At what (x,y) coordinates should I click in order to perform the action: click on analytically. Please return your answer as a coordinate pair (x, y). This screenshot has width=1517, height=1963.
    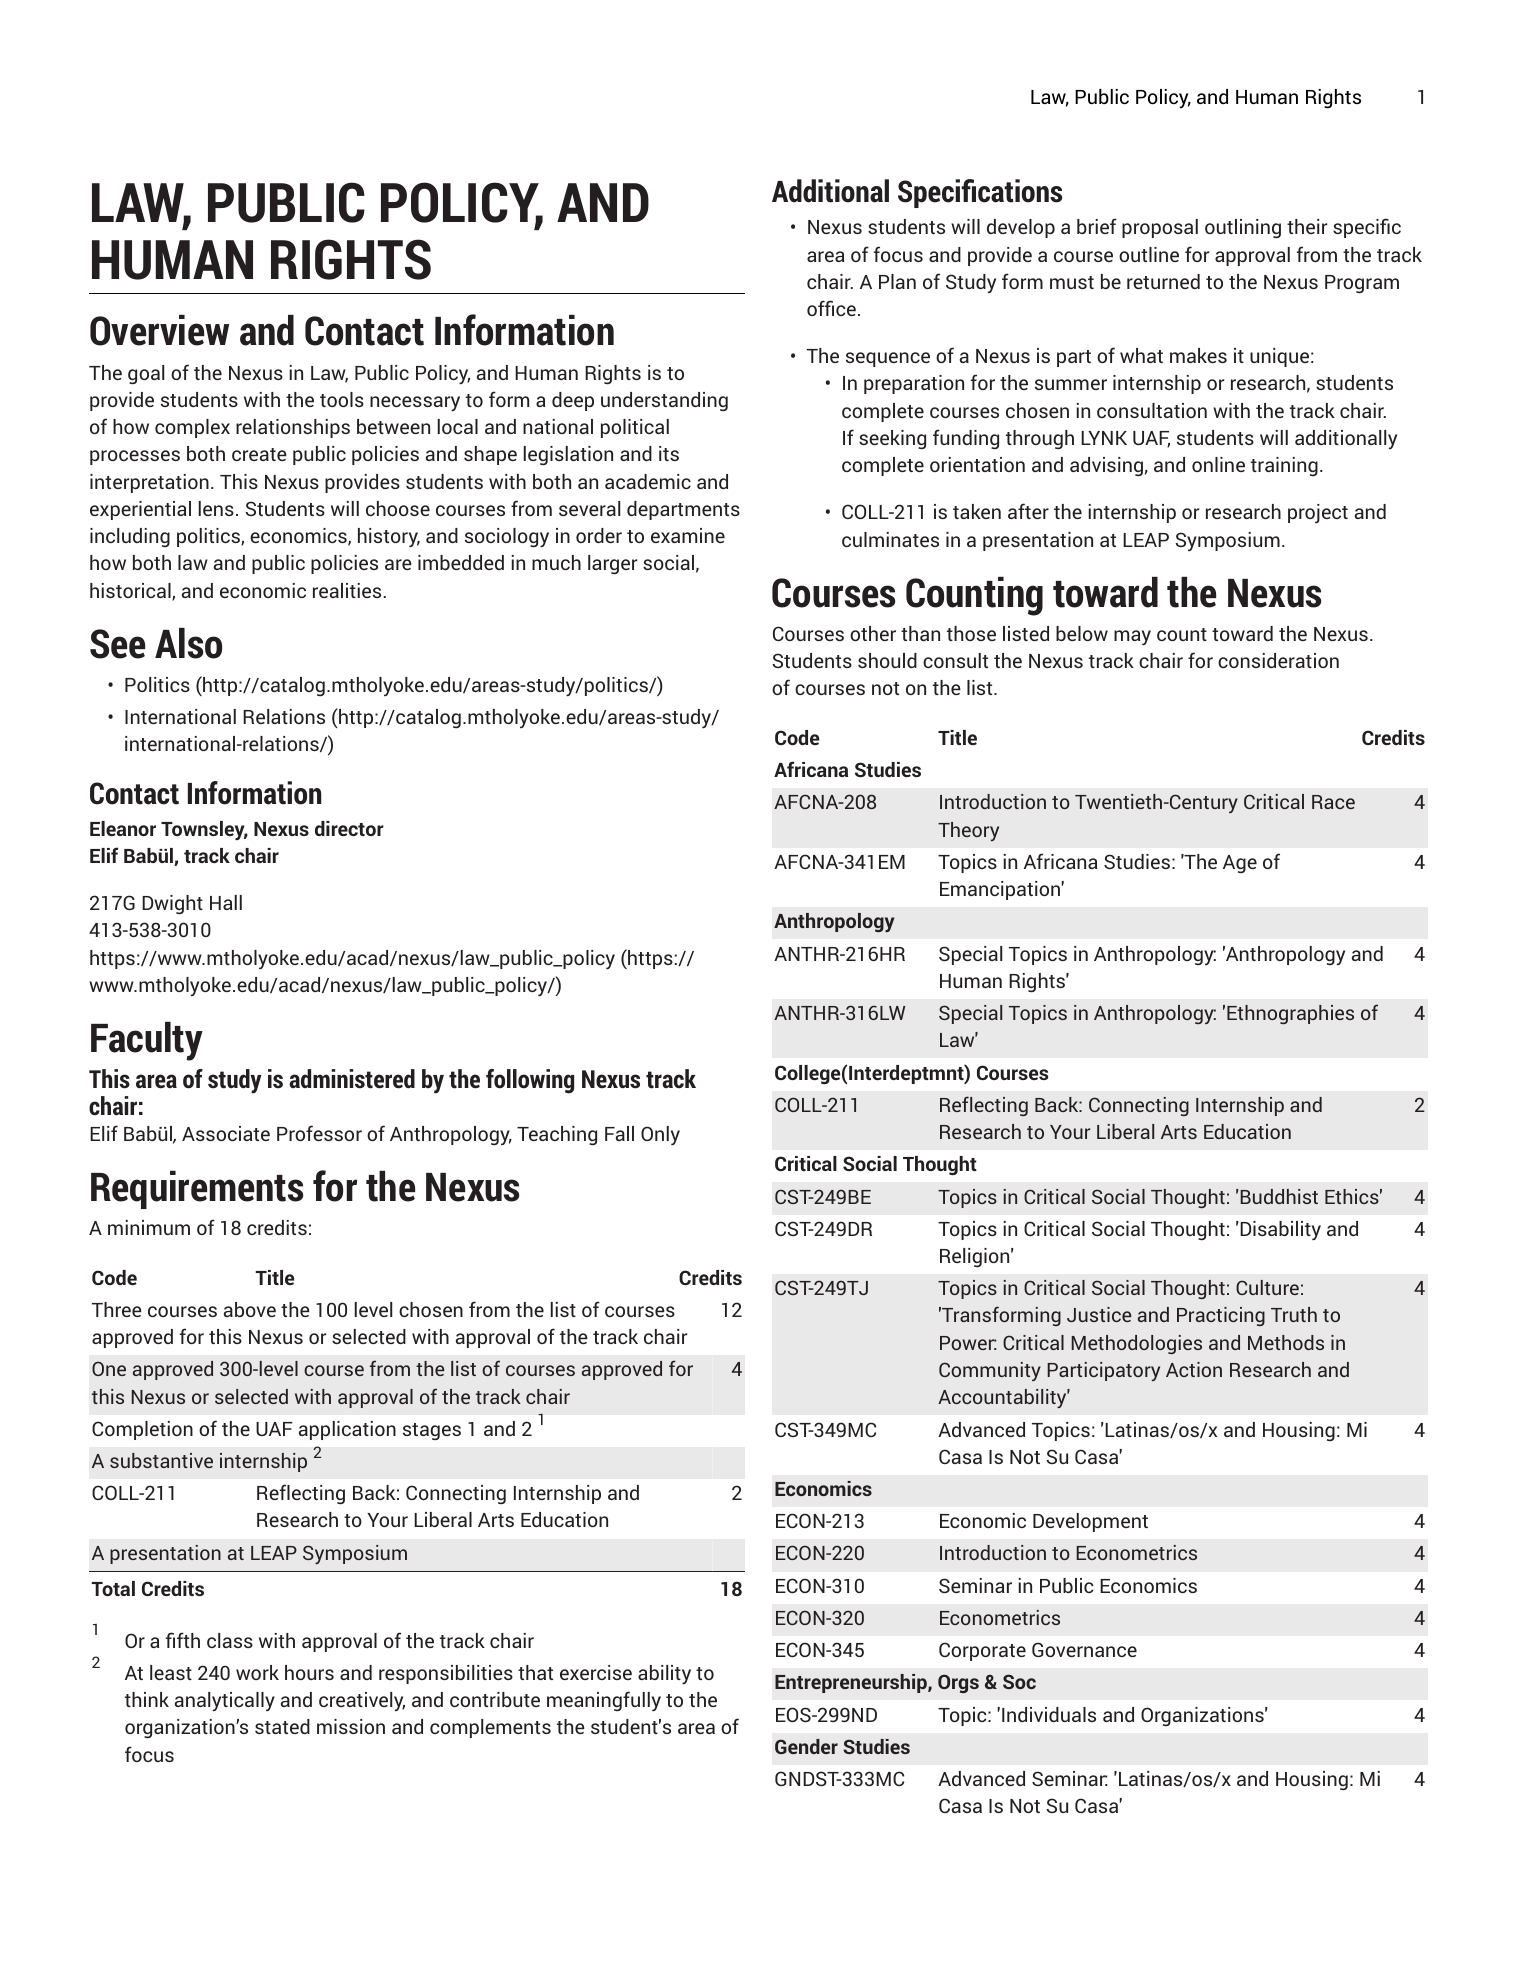
    Looking at the image, I should click on (225, 1701).
